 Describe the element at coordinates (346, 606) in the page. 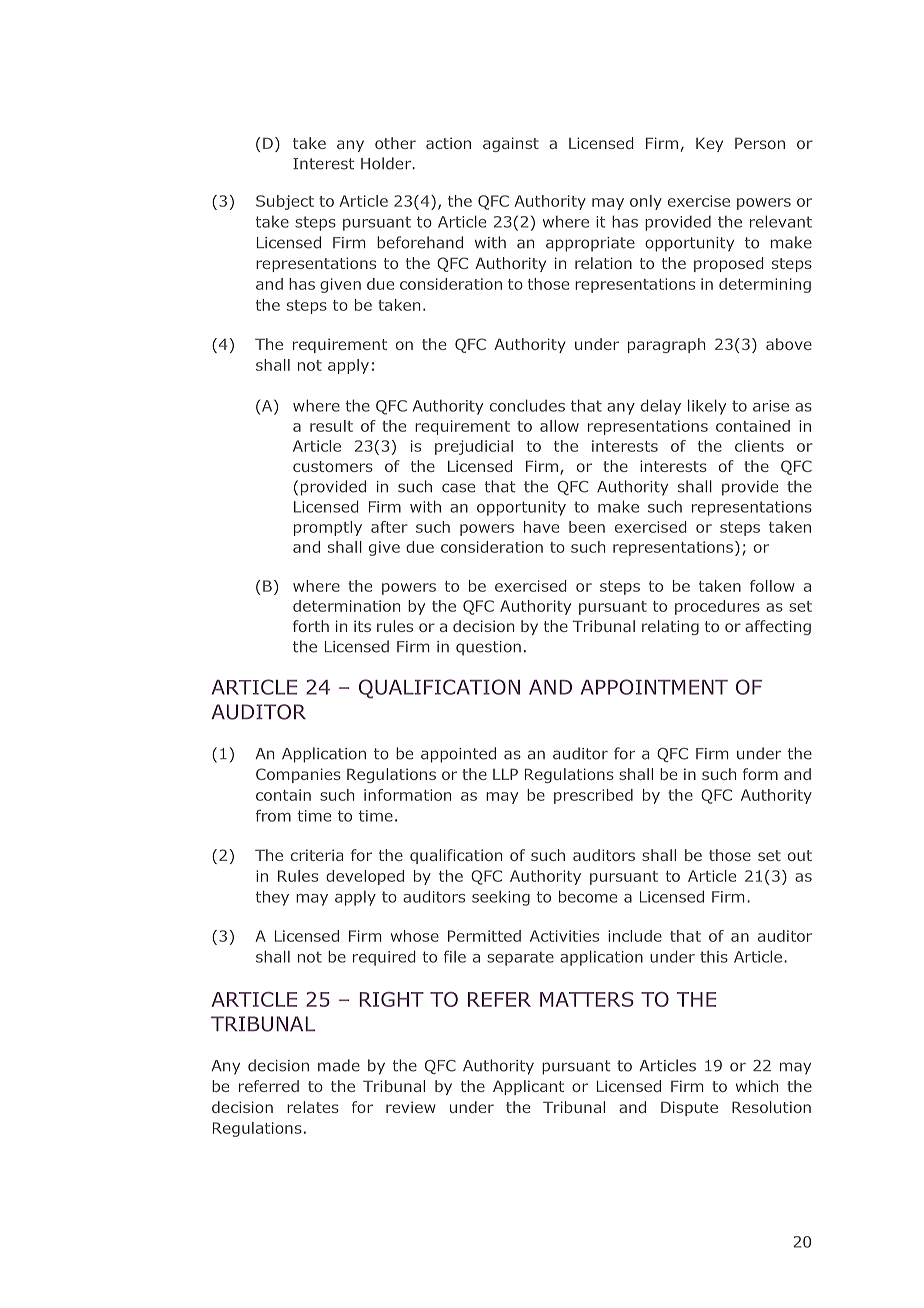

I see `determination` at that location.
